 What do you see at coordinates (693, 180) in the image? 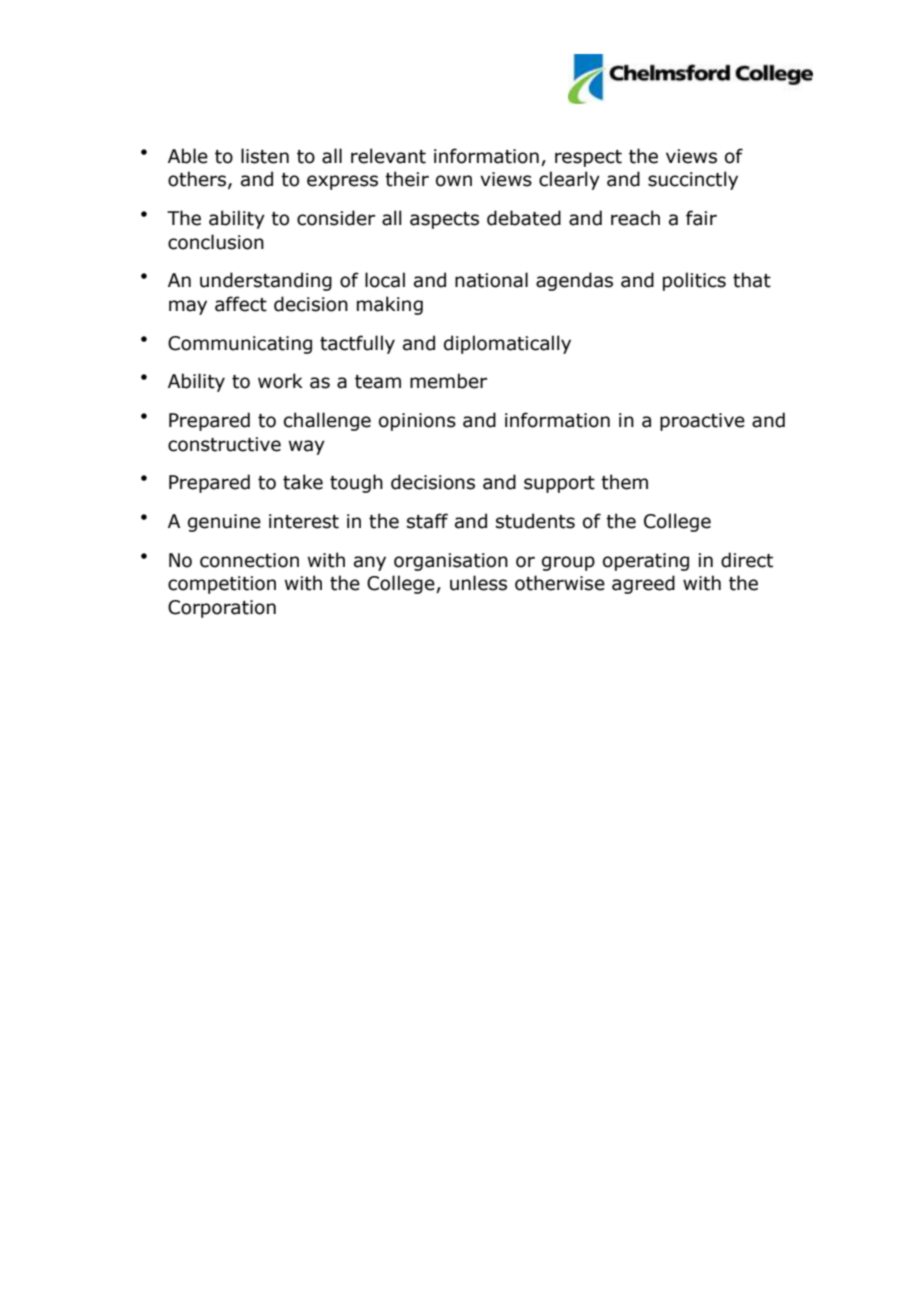
I see `succinctly` at bounding box center [693, 180].
